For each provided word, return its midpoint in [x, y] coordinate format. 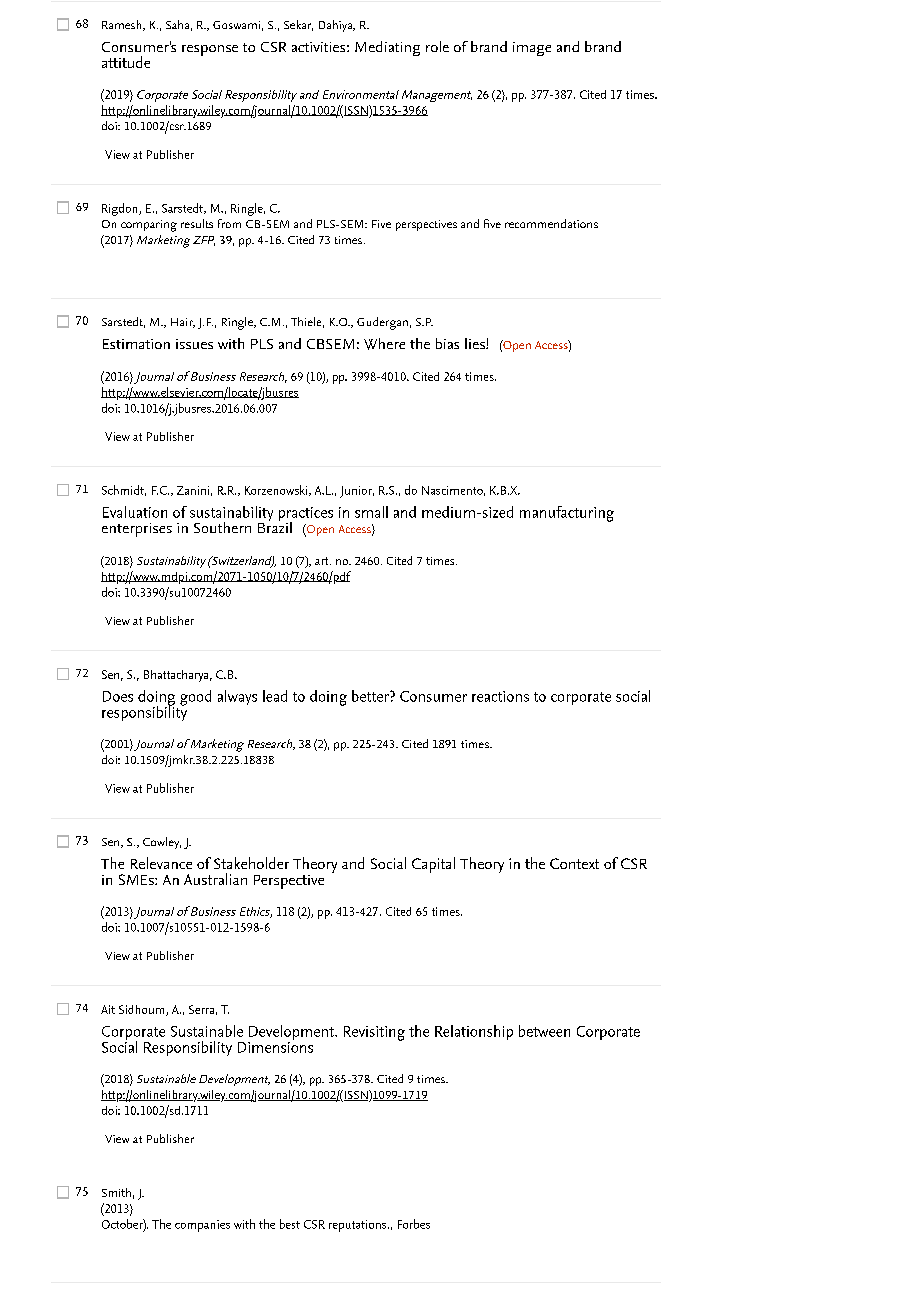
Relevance [161, 863]
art [323, 561]
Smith [116, 1192]
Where [384, 344]
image [532, 49]
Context [574, 863]
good [195, 698]
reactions [500, 696]
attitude [126, 62]
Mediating [387, 48]
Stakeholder [251, 863]
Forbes [414, 1224]
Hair [183, 323]
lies [476, 343]
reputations [359, 1226]
